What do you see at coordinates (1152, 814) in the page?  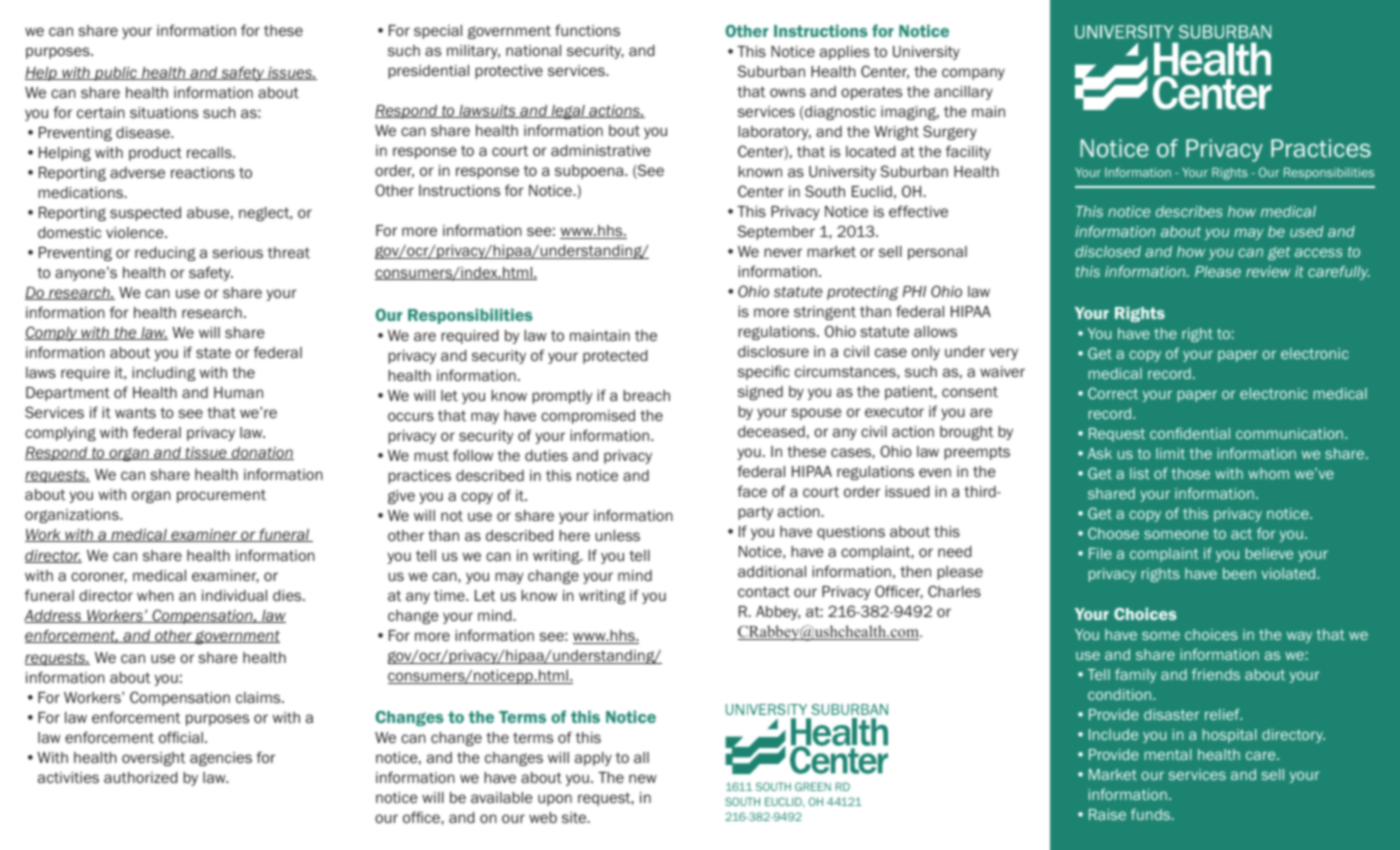 I see `funds` at bounding box center [1152, 814].
